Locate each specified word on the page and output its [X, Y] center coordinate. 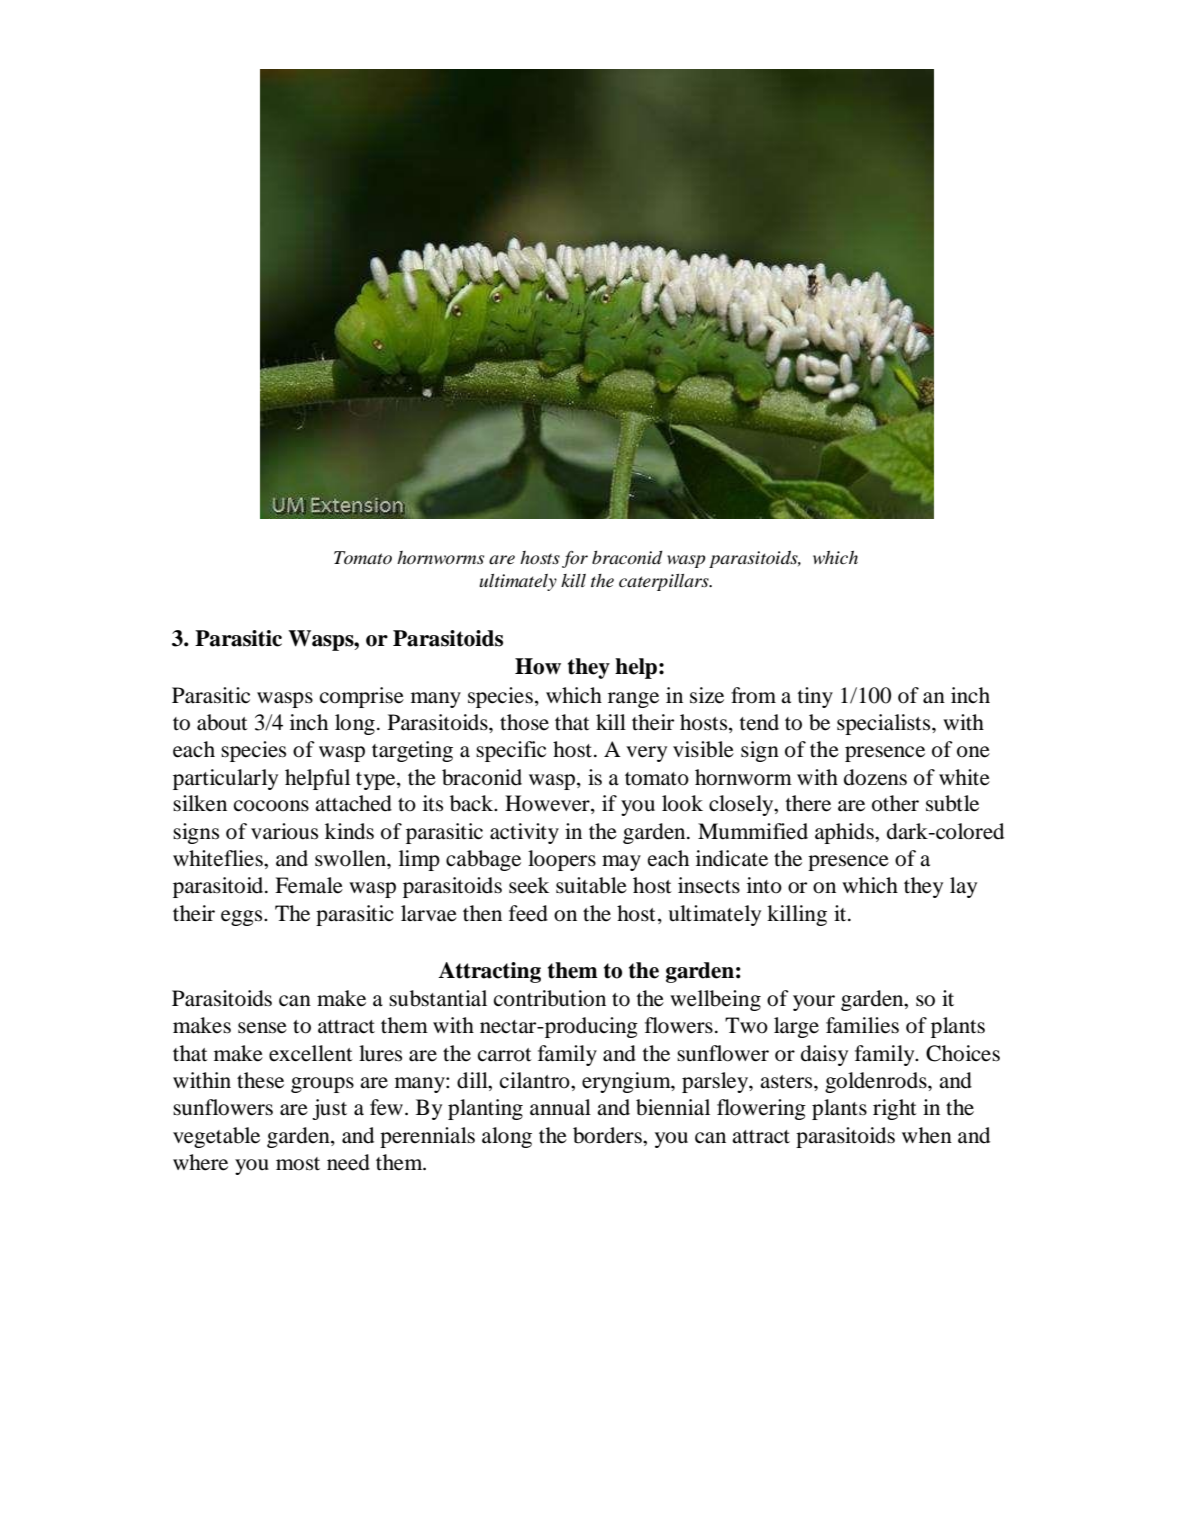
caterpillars [665, 582]
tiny [815, 697]
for [575, 559]
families [862, 1025]
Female [309, 885]
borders [608, 1135]
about [222, 722]
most [298, 1164]
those [524, 722]
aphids [845, 833]
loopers [562, 860]
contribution [550, 998]
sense [262, 1028]
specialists [885, 724]
